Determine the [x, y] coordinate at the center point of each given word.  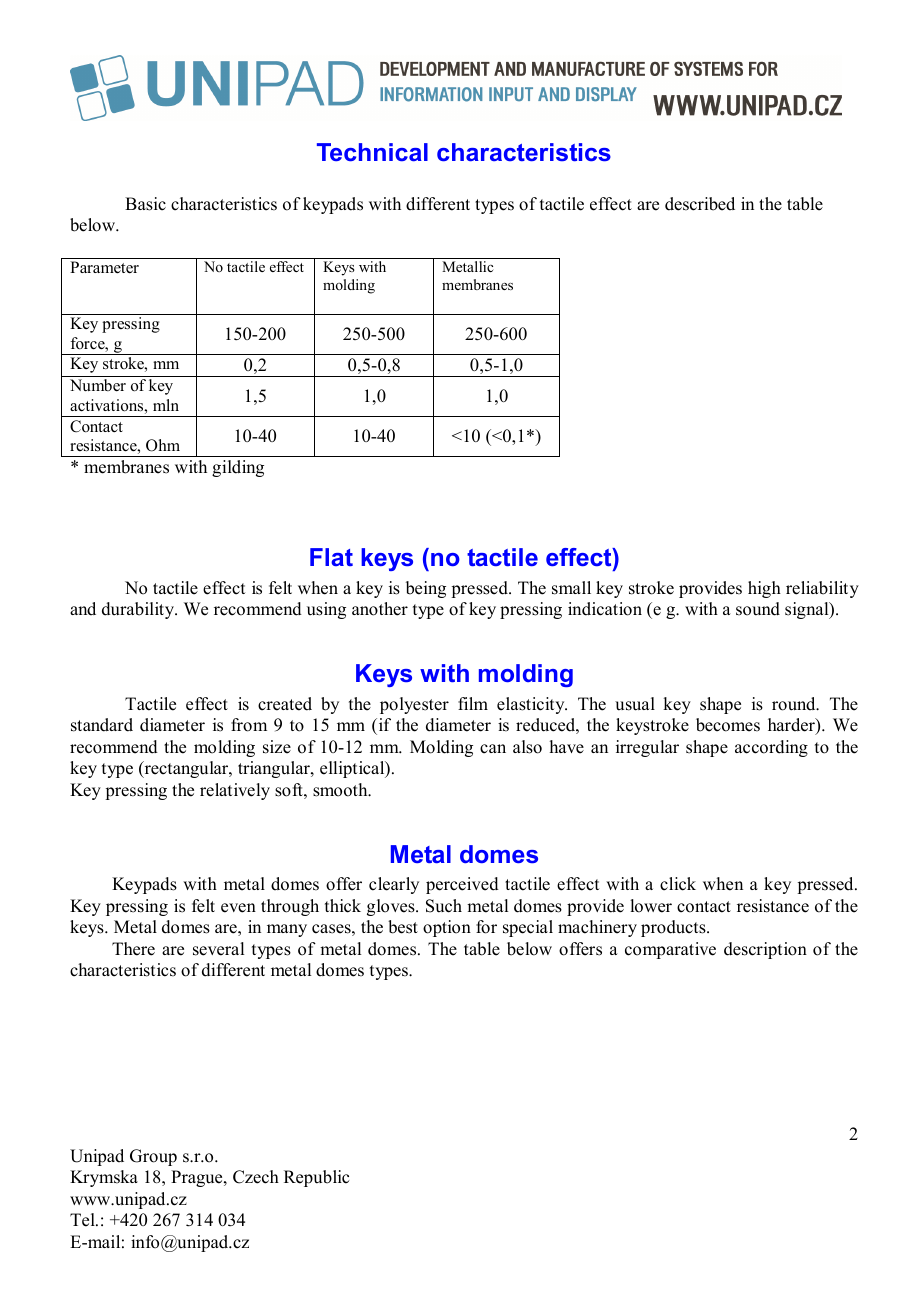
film [473, 703]
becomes [728, 725]
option [447, 928]
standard [102, 725]
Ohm [163, 445]
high [764, 589]
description [765, 950]
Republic [316, 1178]
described [700, 204]
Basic [145, 204]
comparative [670, 950]
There [133, 949]
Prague [198, 1178]
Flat [331, 557]
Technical [372, 152]
